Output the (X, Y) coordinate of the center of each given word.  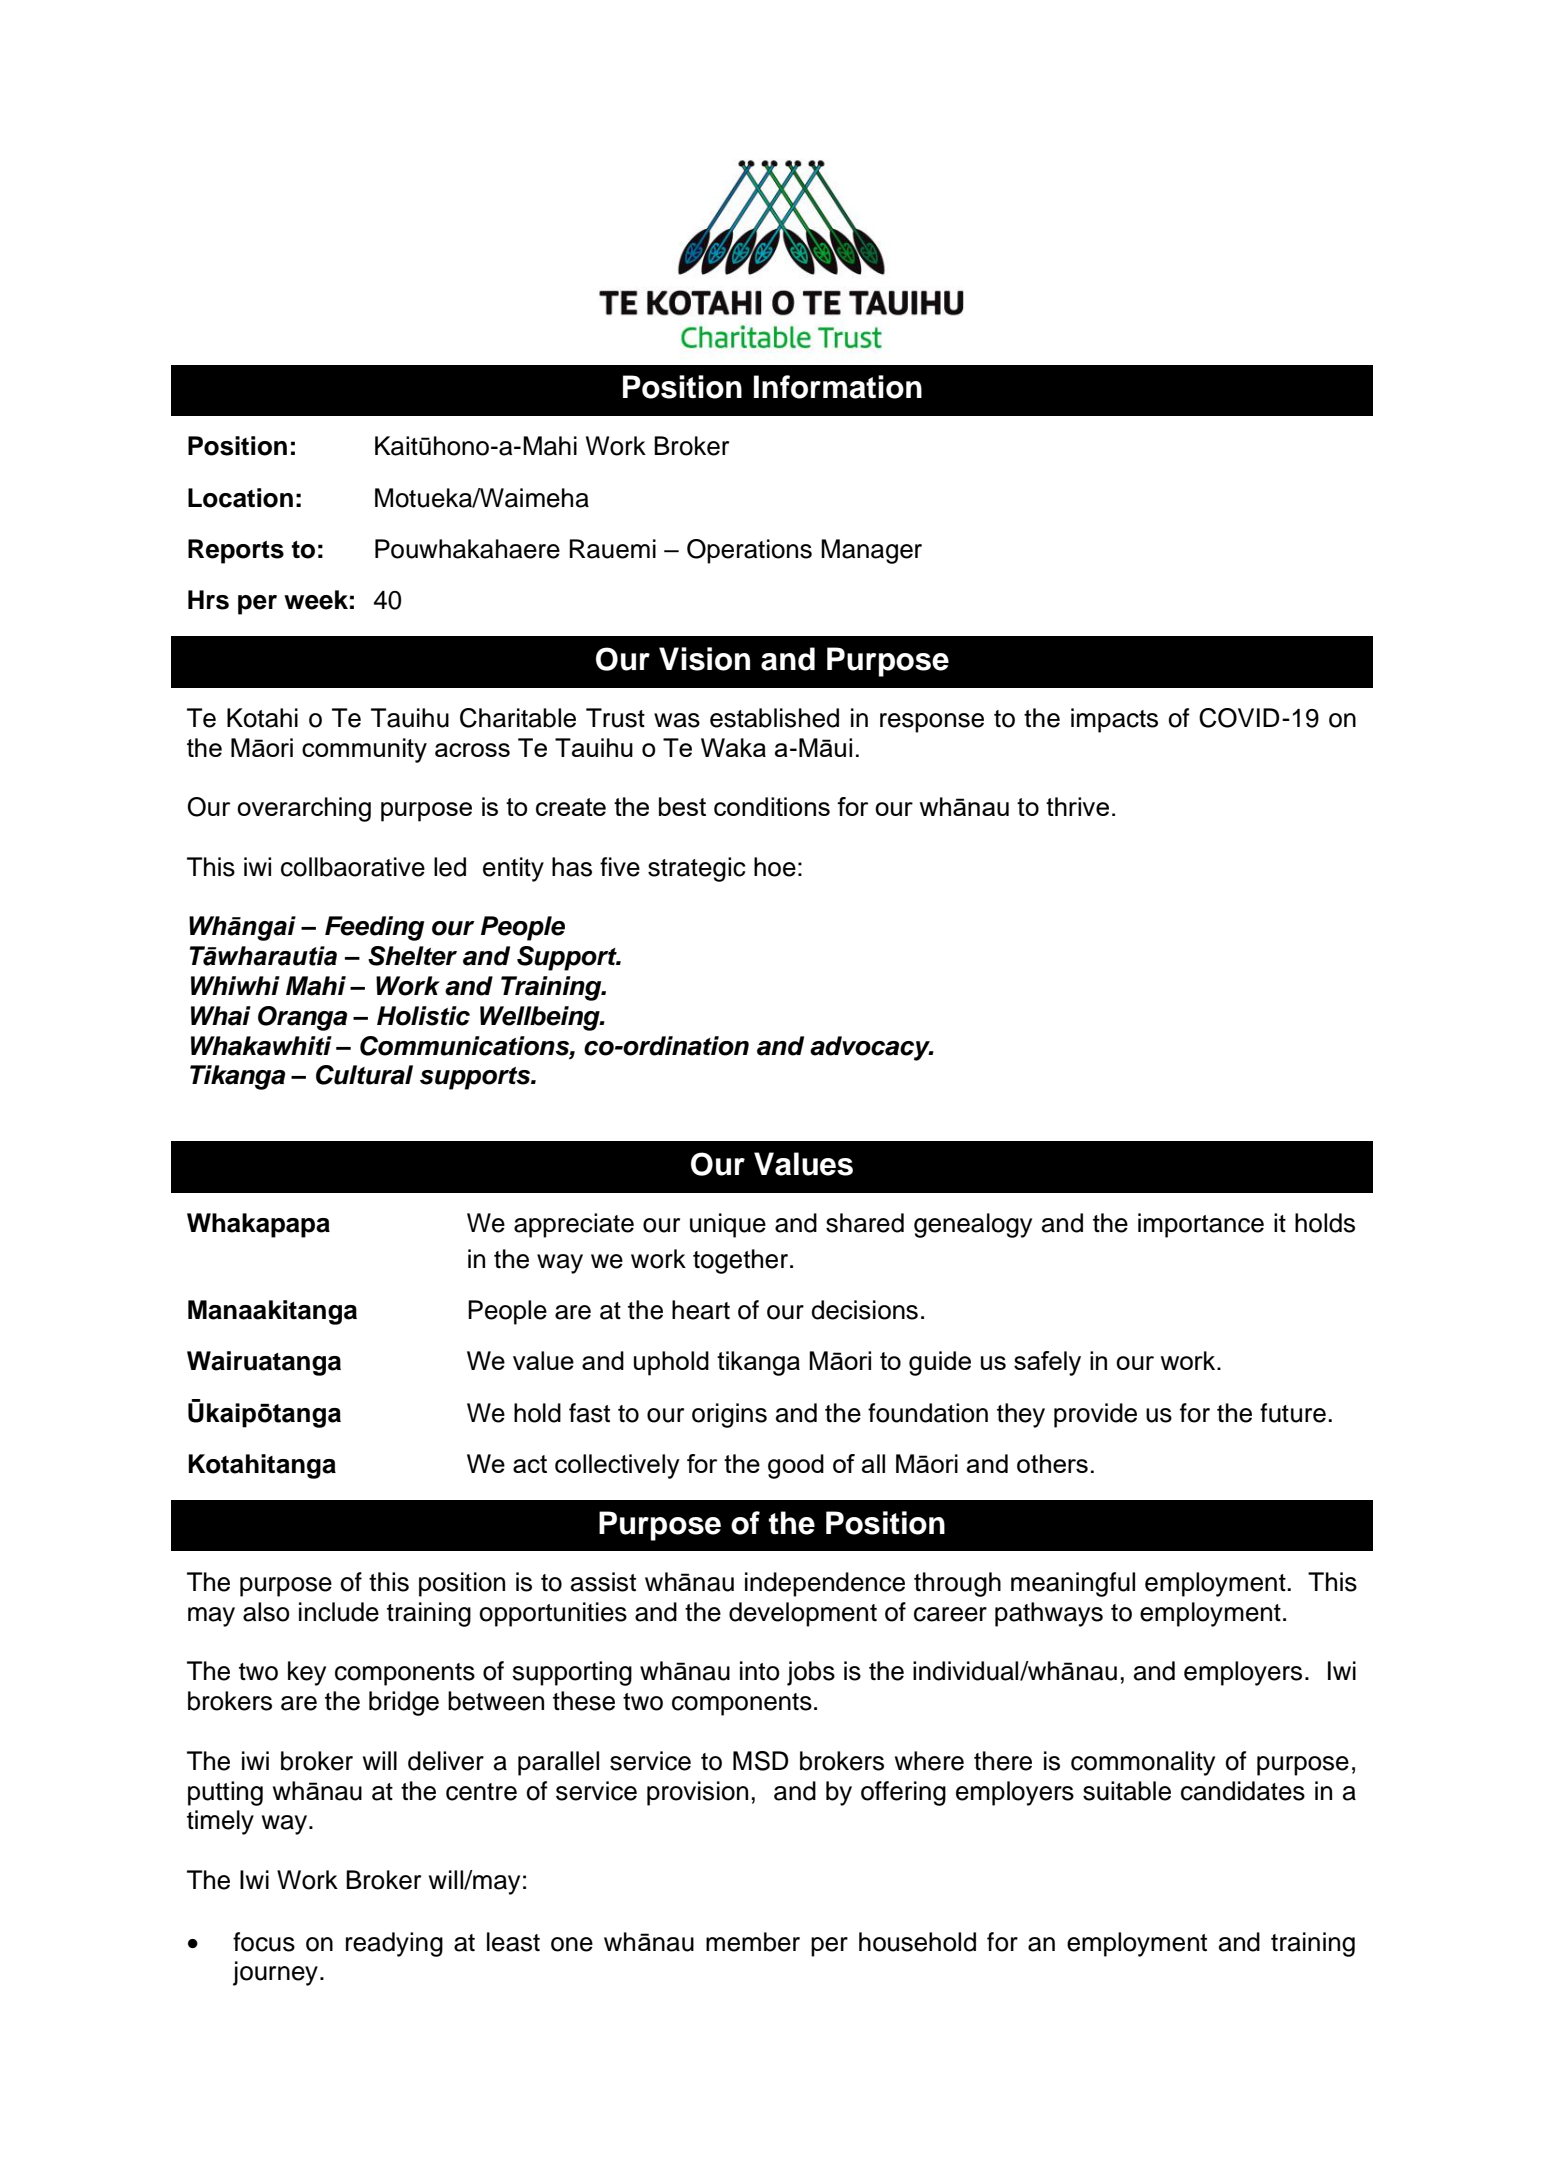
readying (394, 1944)
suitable (1127, 1791)
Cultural (364, 1075)
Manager (871, 551)
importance (1201, 1225)
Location (240, 498)
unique (728, 1225)
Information (838, 387)
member (753, 1942)
